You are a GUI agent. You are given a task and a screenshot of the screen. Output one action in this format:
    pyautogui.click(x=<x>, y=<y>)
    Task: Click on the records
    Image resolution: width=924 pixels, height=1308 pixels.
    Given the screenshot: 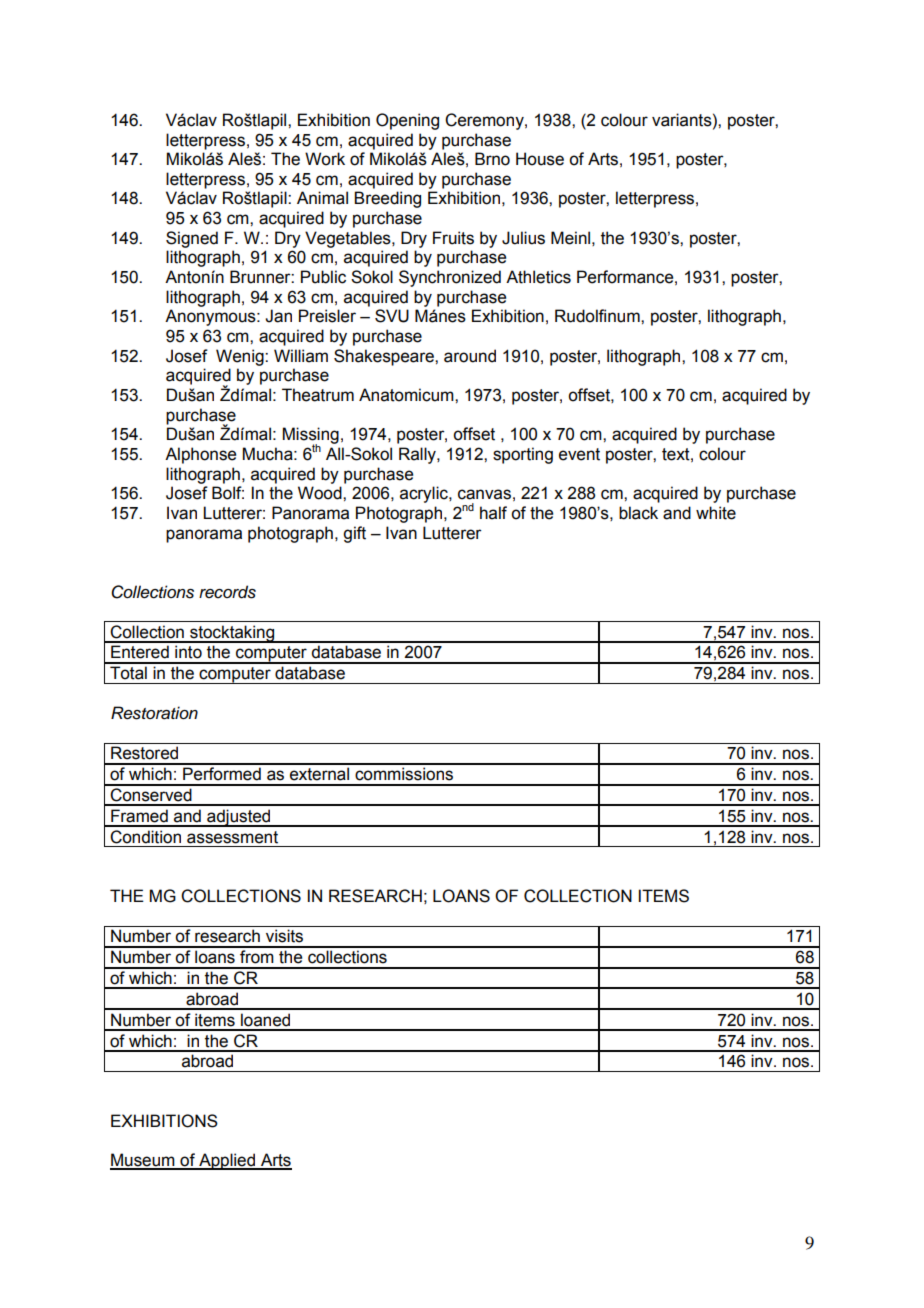 What is the action you would take?
    pyautogui.click(x=227, y=592)
